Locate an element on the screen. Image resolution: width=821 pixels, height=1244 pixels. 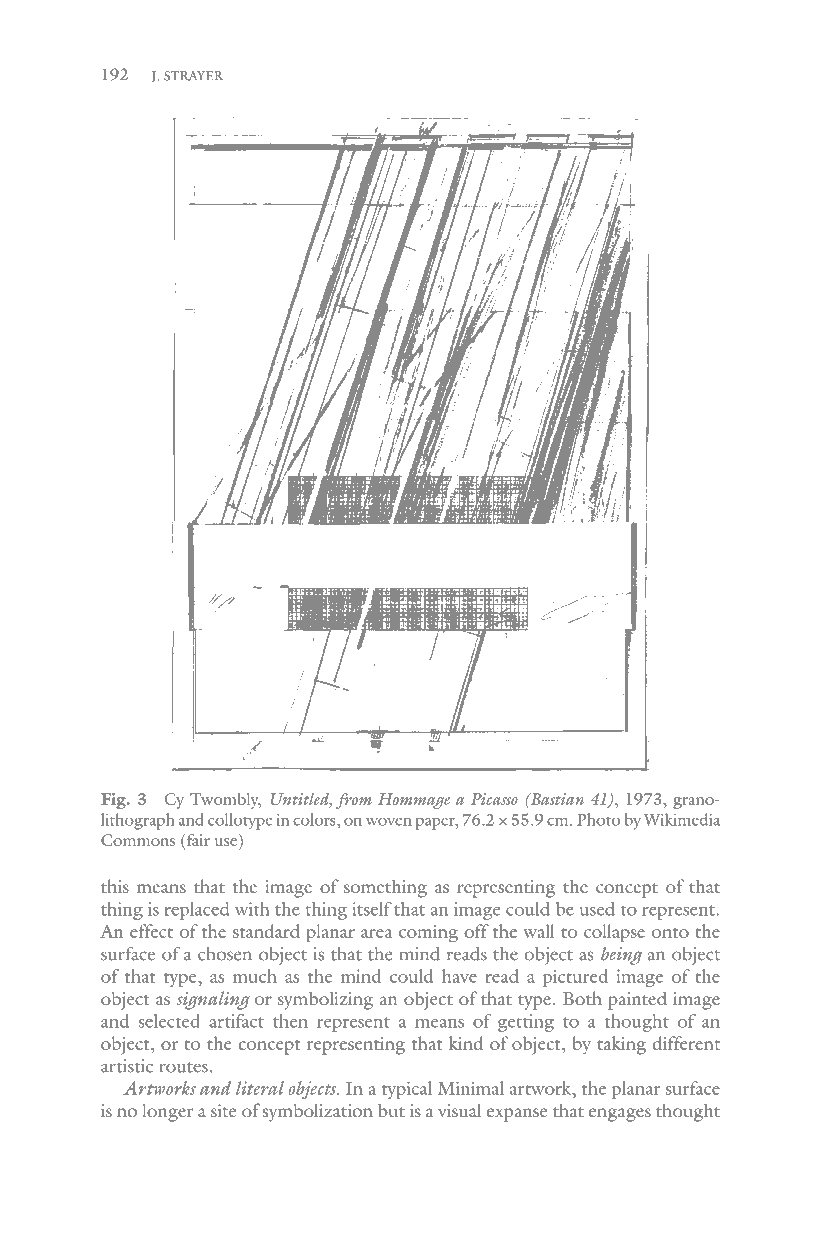
fair is located at coordinates (198, 840).
